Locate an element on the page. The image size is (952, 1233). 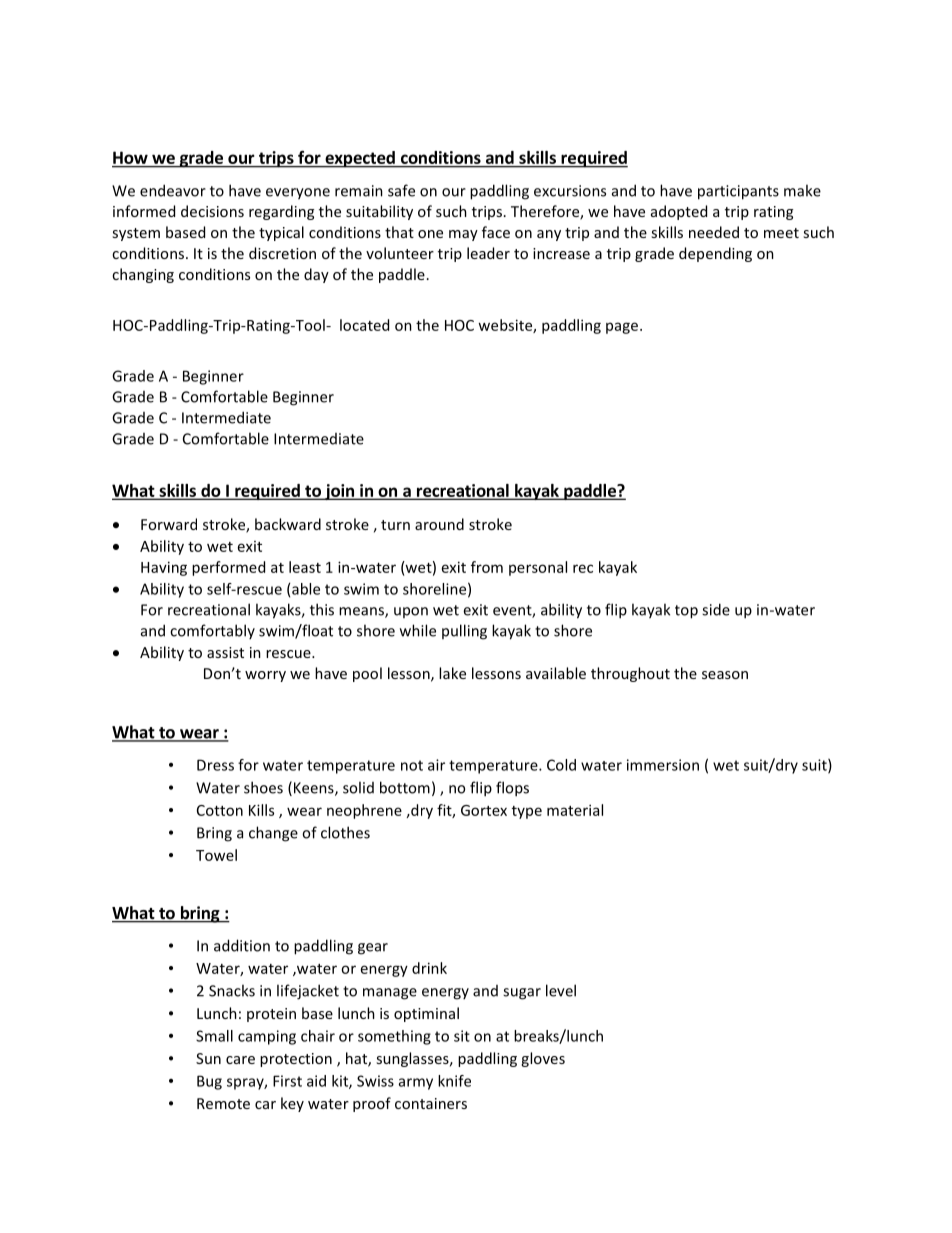
gloves is located at coordinates (543, 1059).
